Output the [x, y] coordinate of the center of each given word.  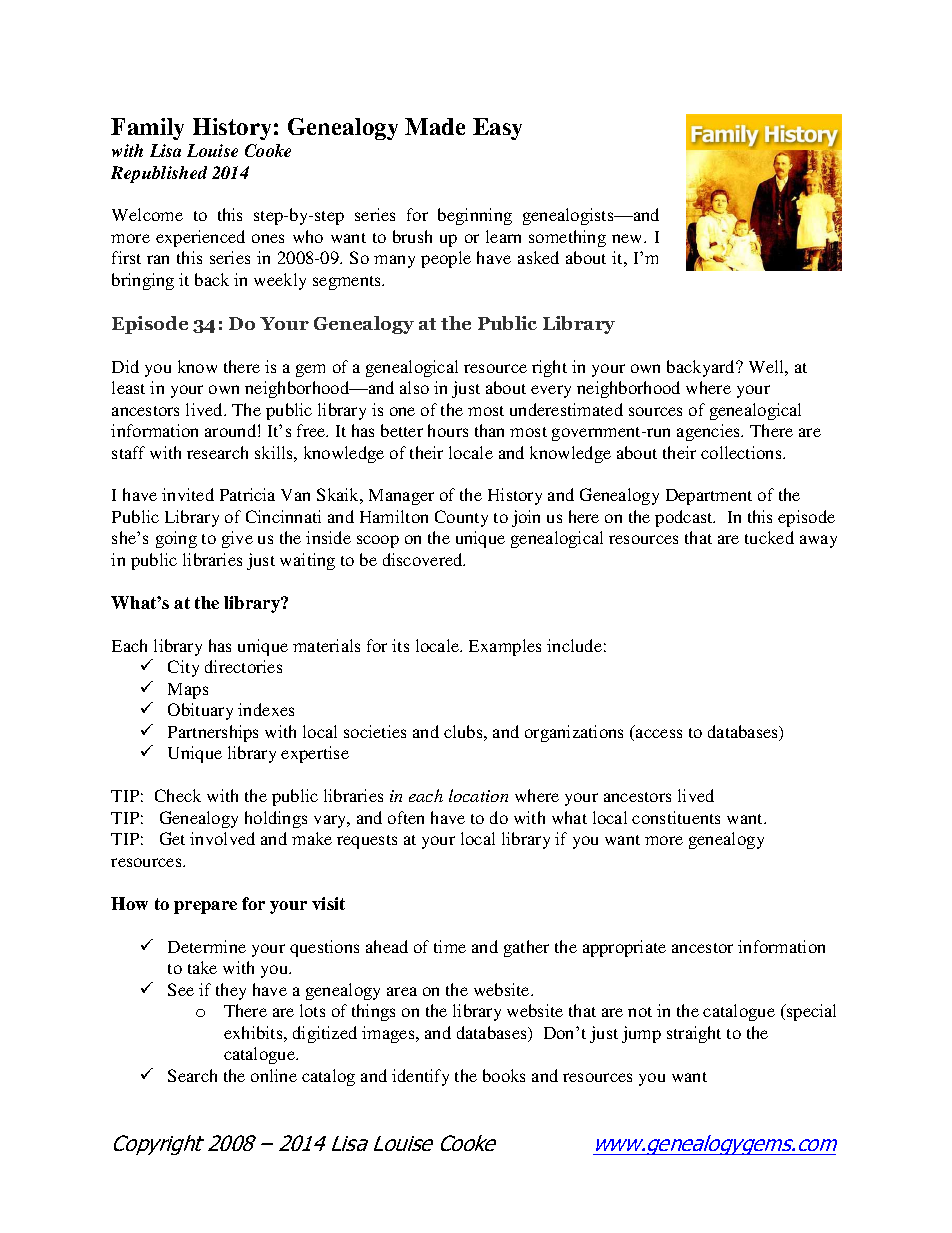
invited [188, 494]
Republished [159, 174]
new [628, 238]
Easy [497, 129]
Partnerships [213, 733]
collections [742, 452]
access [659, 733]
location [478, 795]
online [274, 1075]
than [489, 430]
